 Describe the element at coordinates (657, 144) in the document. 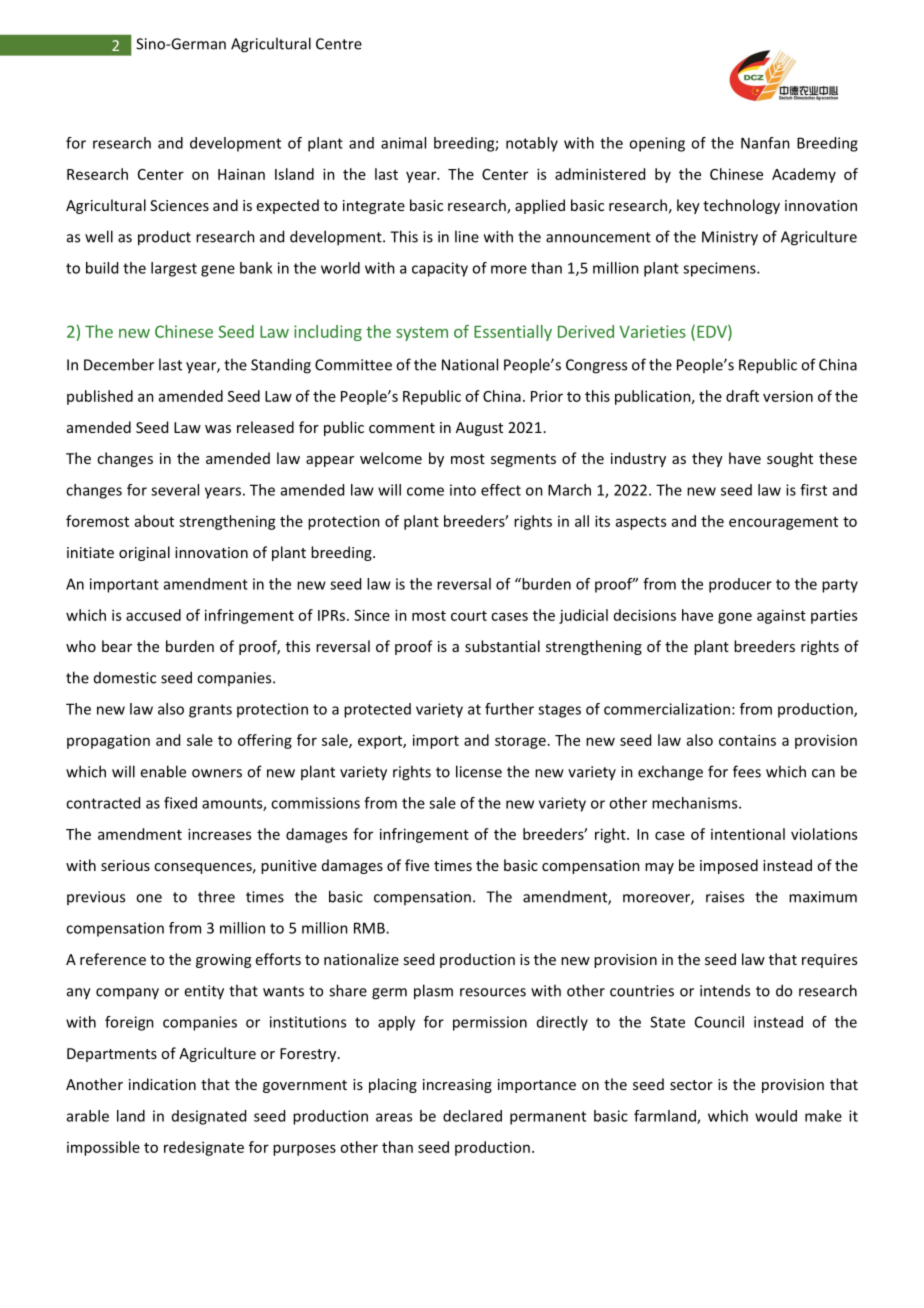

I see `opening` at that location.
